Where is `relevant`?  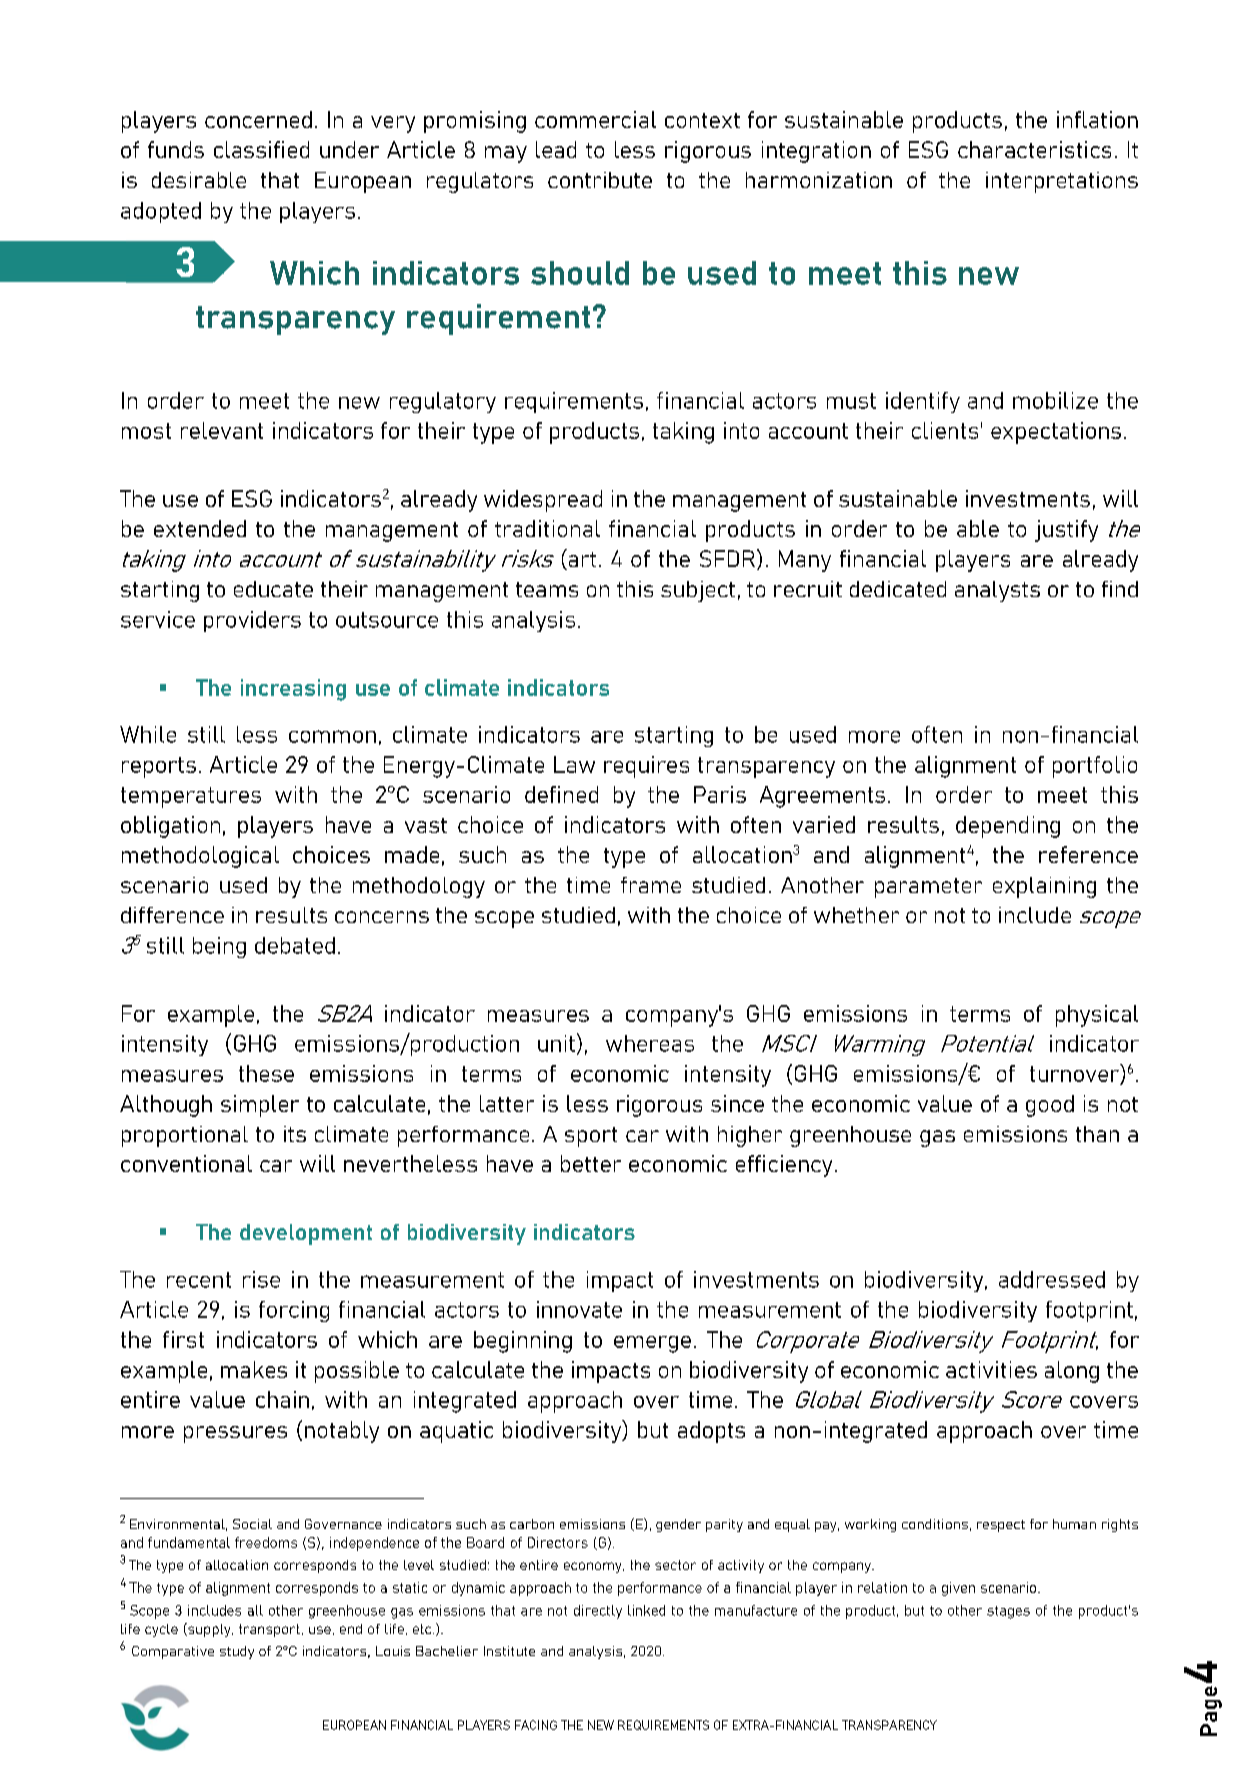 relevant is located at coordinates (222, 430).
